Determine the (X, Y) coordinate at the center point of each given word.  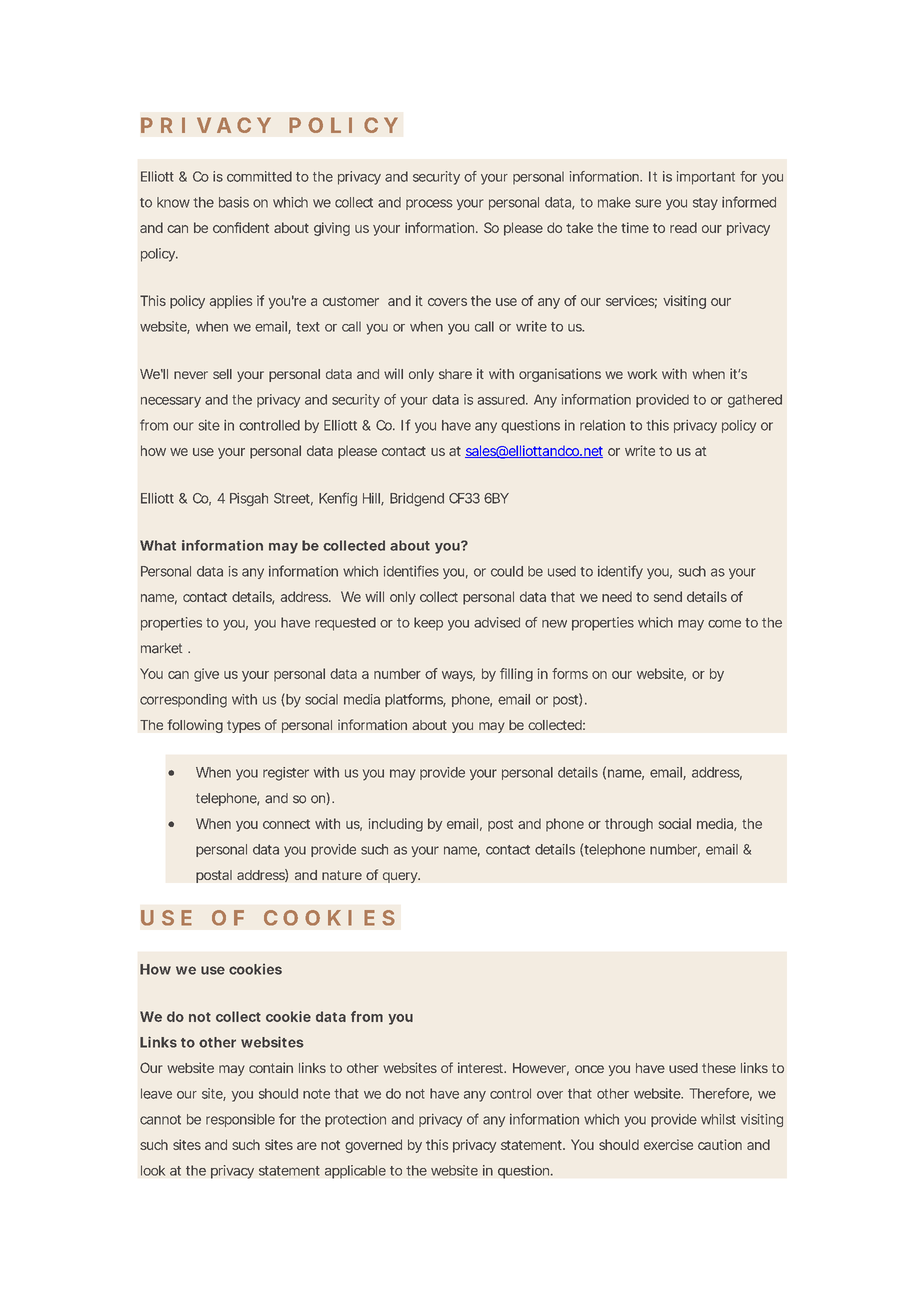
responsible (240, 1120)
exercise (668, 1144)
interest (481, 1067)
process (429, 204)
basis (234, 202)
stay (705, 204)
